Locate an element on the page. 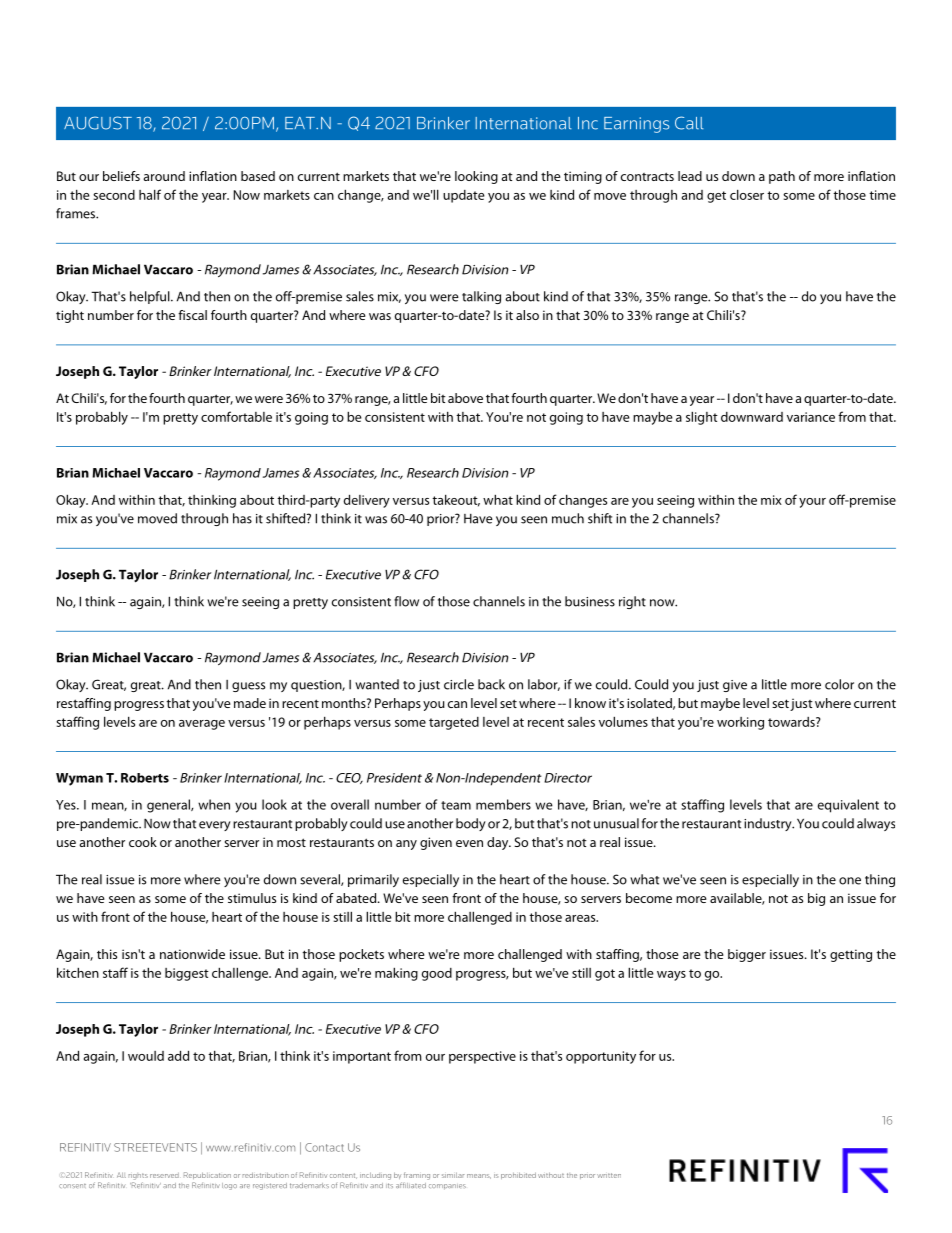 This image has height=1233, width=952. timing is located at coordinates (583, 177).
